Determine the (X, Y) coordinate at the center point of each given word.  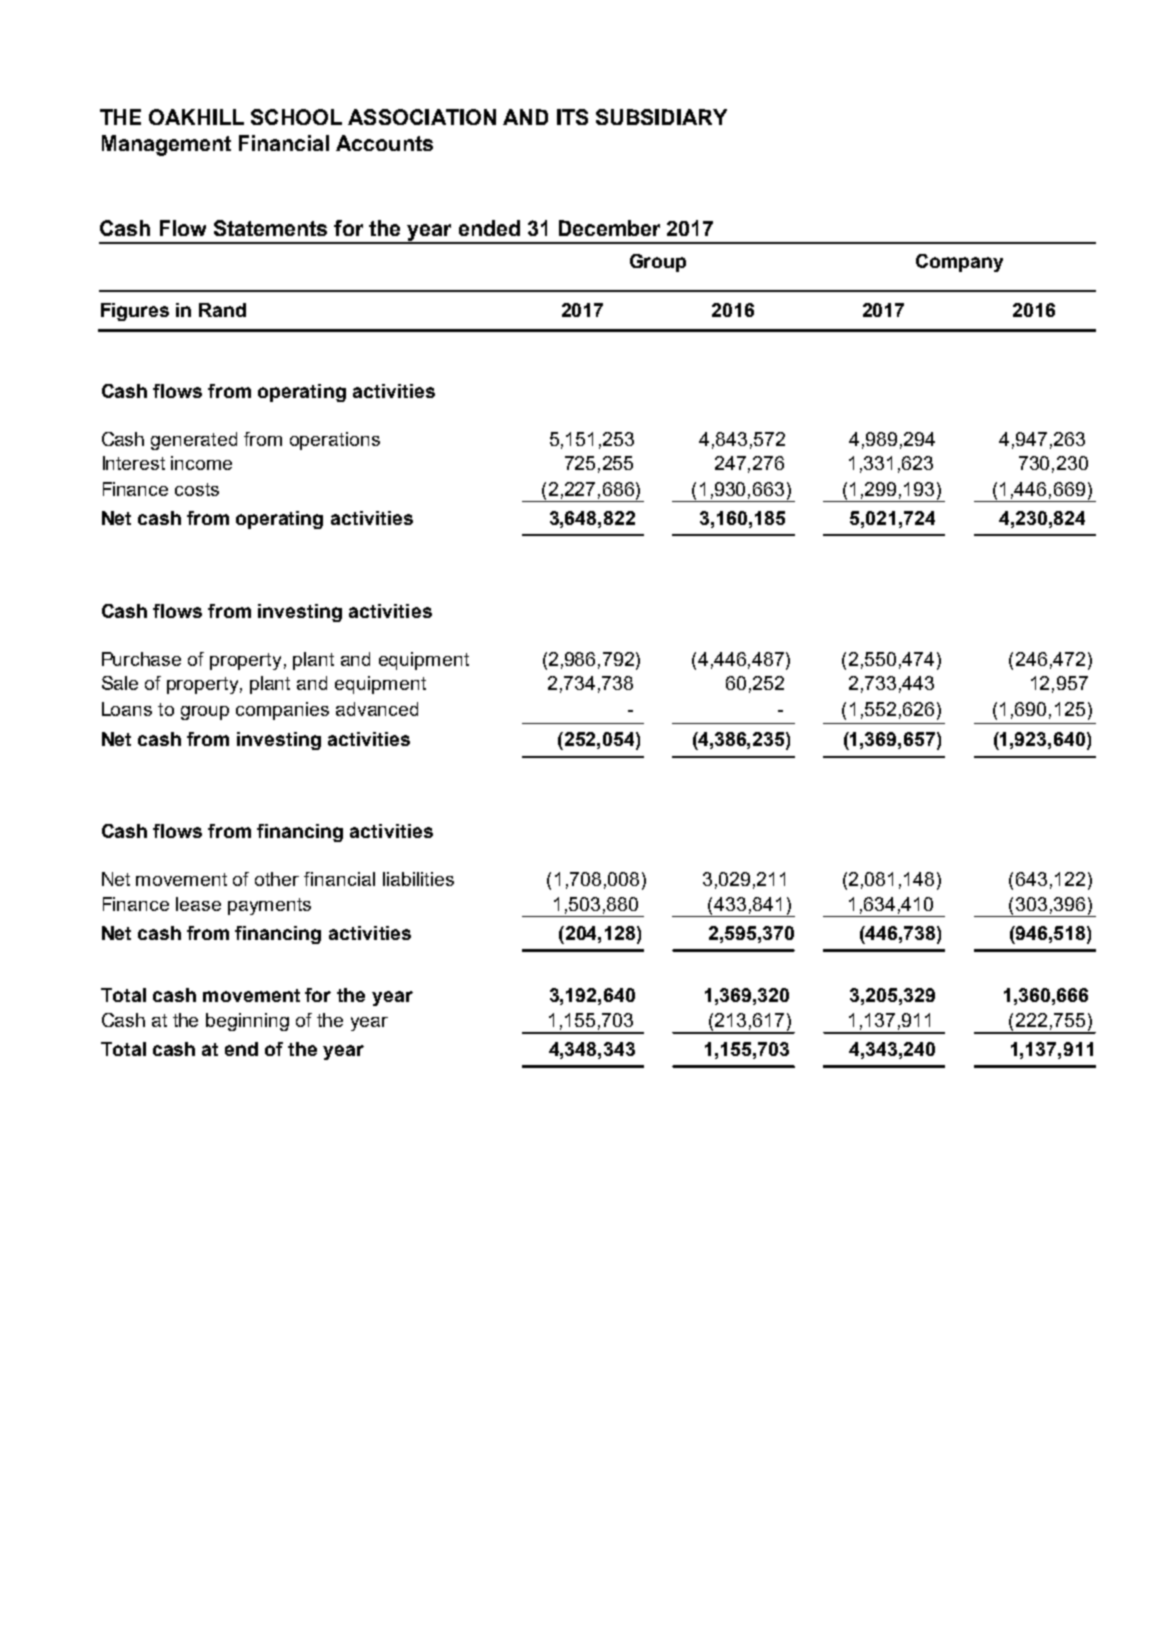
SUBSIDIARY (661, 117)
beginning (247, 1022)
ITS (572, 117)
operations (335, 441)
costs (197, 489)
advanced (377, 709)
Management (166, 145)
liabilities (418, 879)
